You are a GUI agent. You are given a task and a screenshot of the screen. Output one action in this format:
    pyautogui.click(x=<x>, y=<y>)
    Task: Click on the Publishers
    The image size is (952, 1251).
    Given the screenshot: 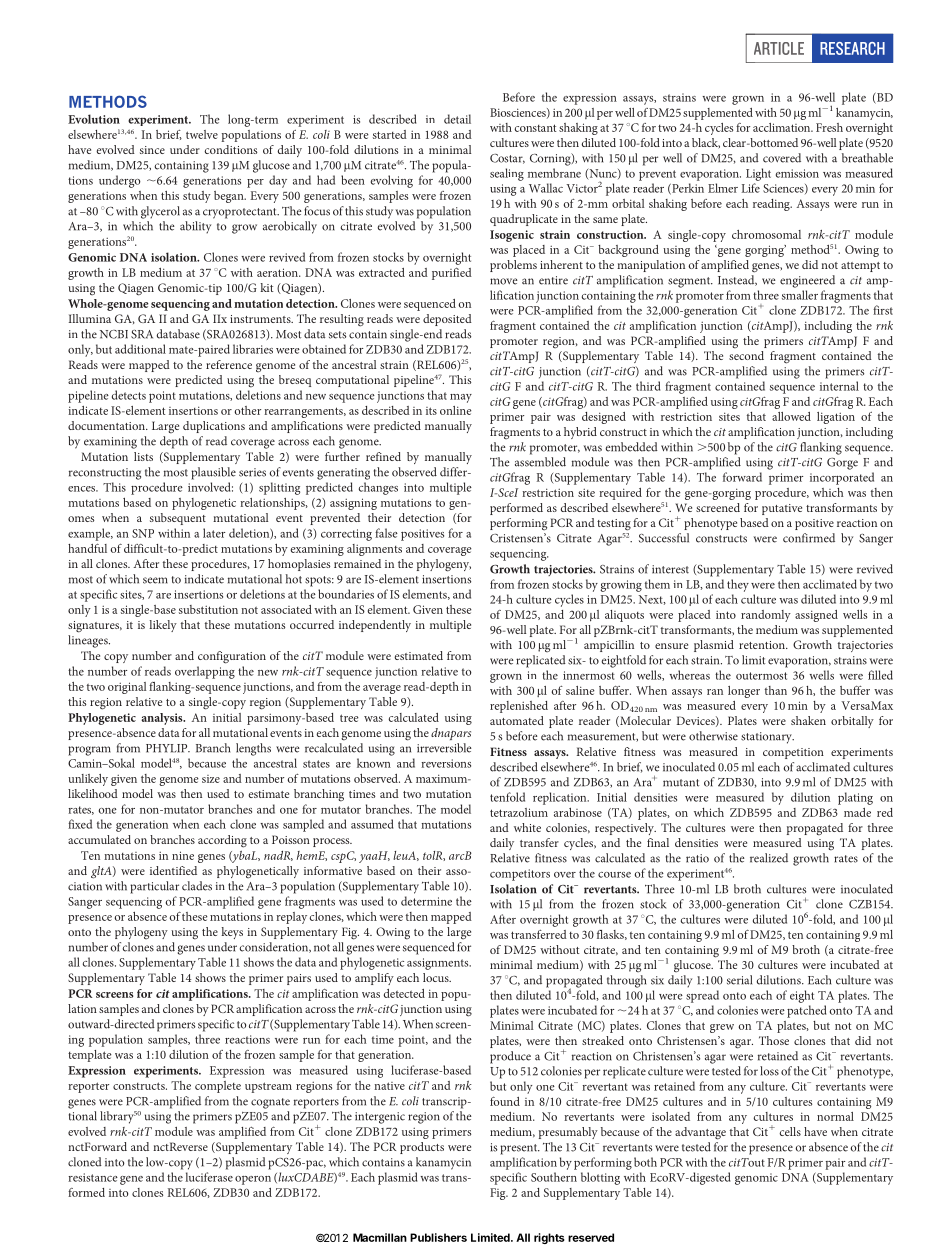 What is the action you would take?
    pyautogui.click(x=438, y=1237)
